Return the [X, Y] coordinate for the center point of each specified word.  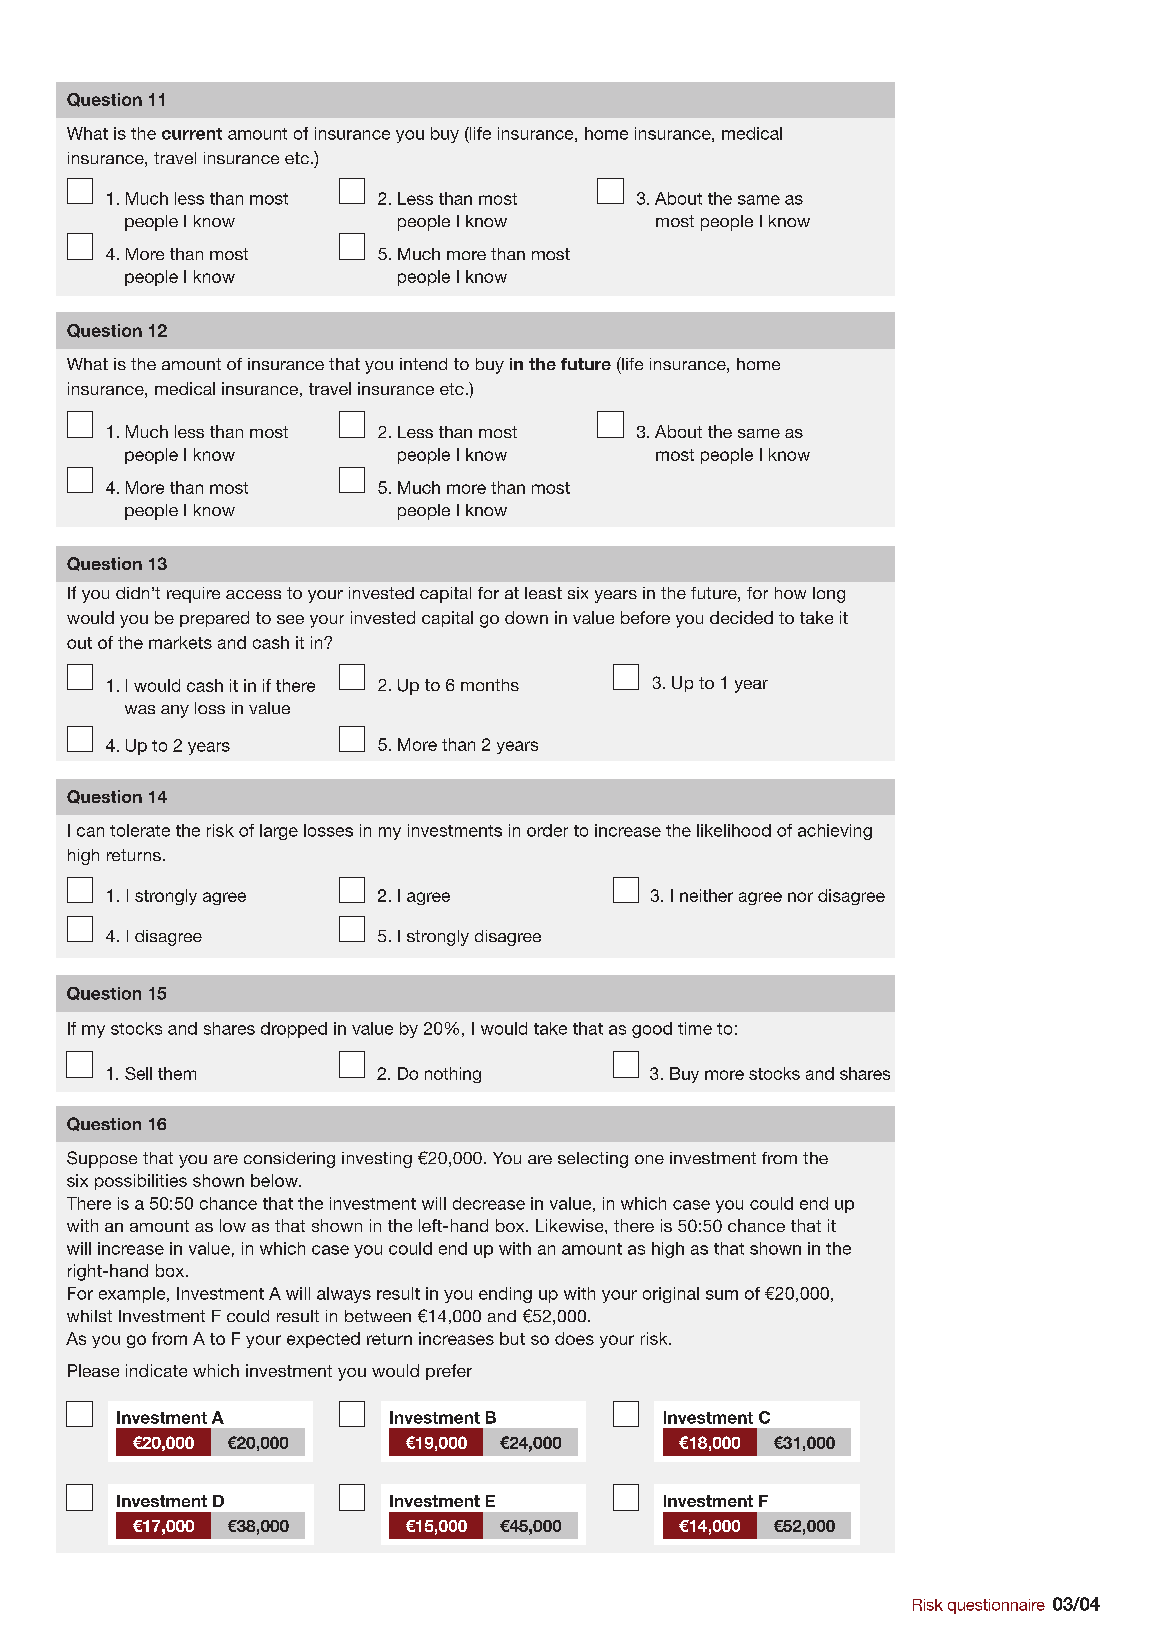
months [490, 685]
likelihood [734, 830]
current [192, 134]
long [829, 595]
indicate [156, 1370]
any [175, 711]
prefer [449, 1372]
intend [423, 364]
